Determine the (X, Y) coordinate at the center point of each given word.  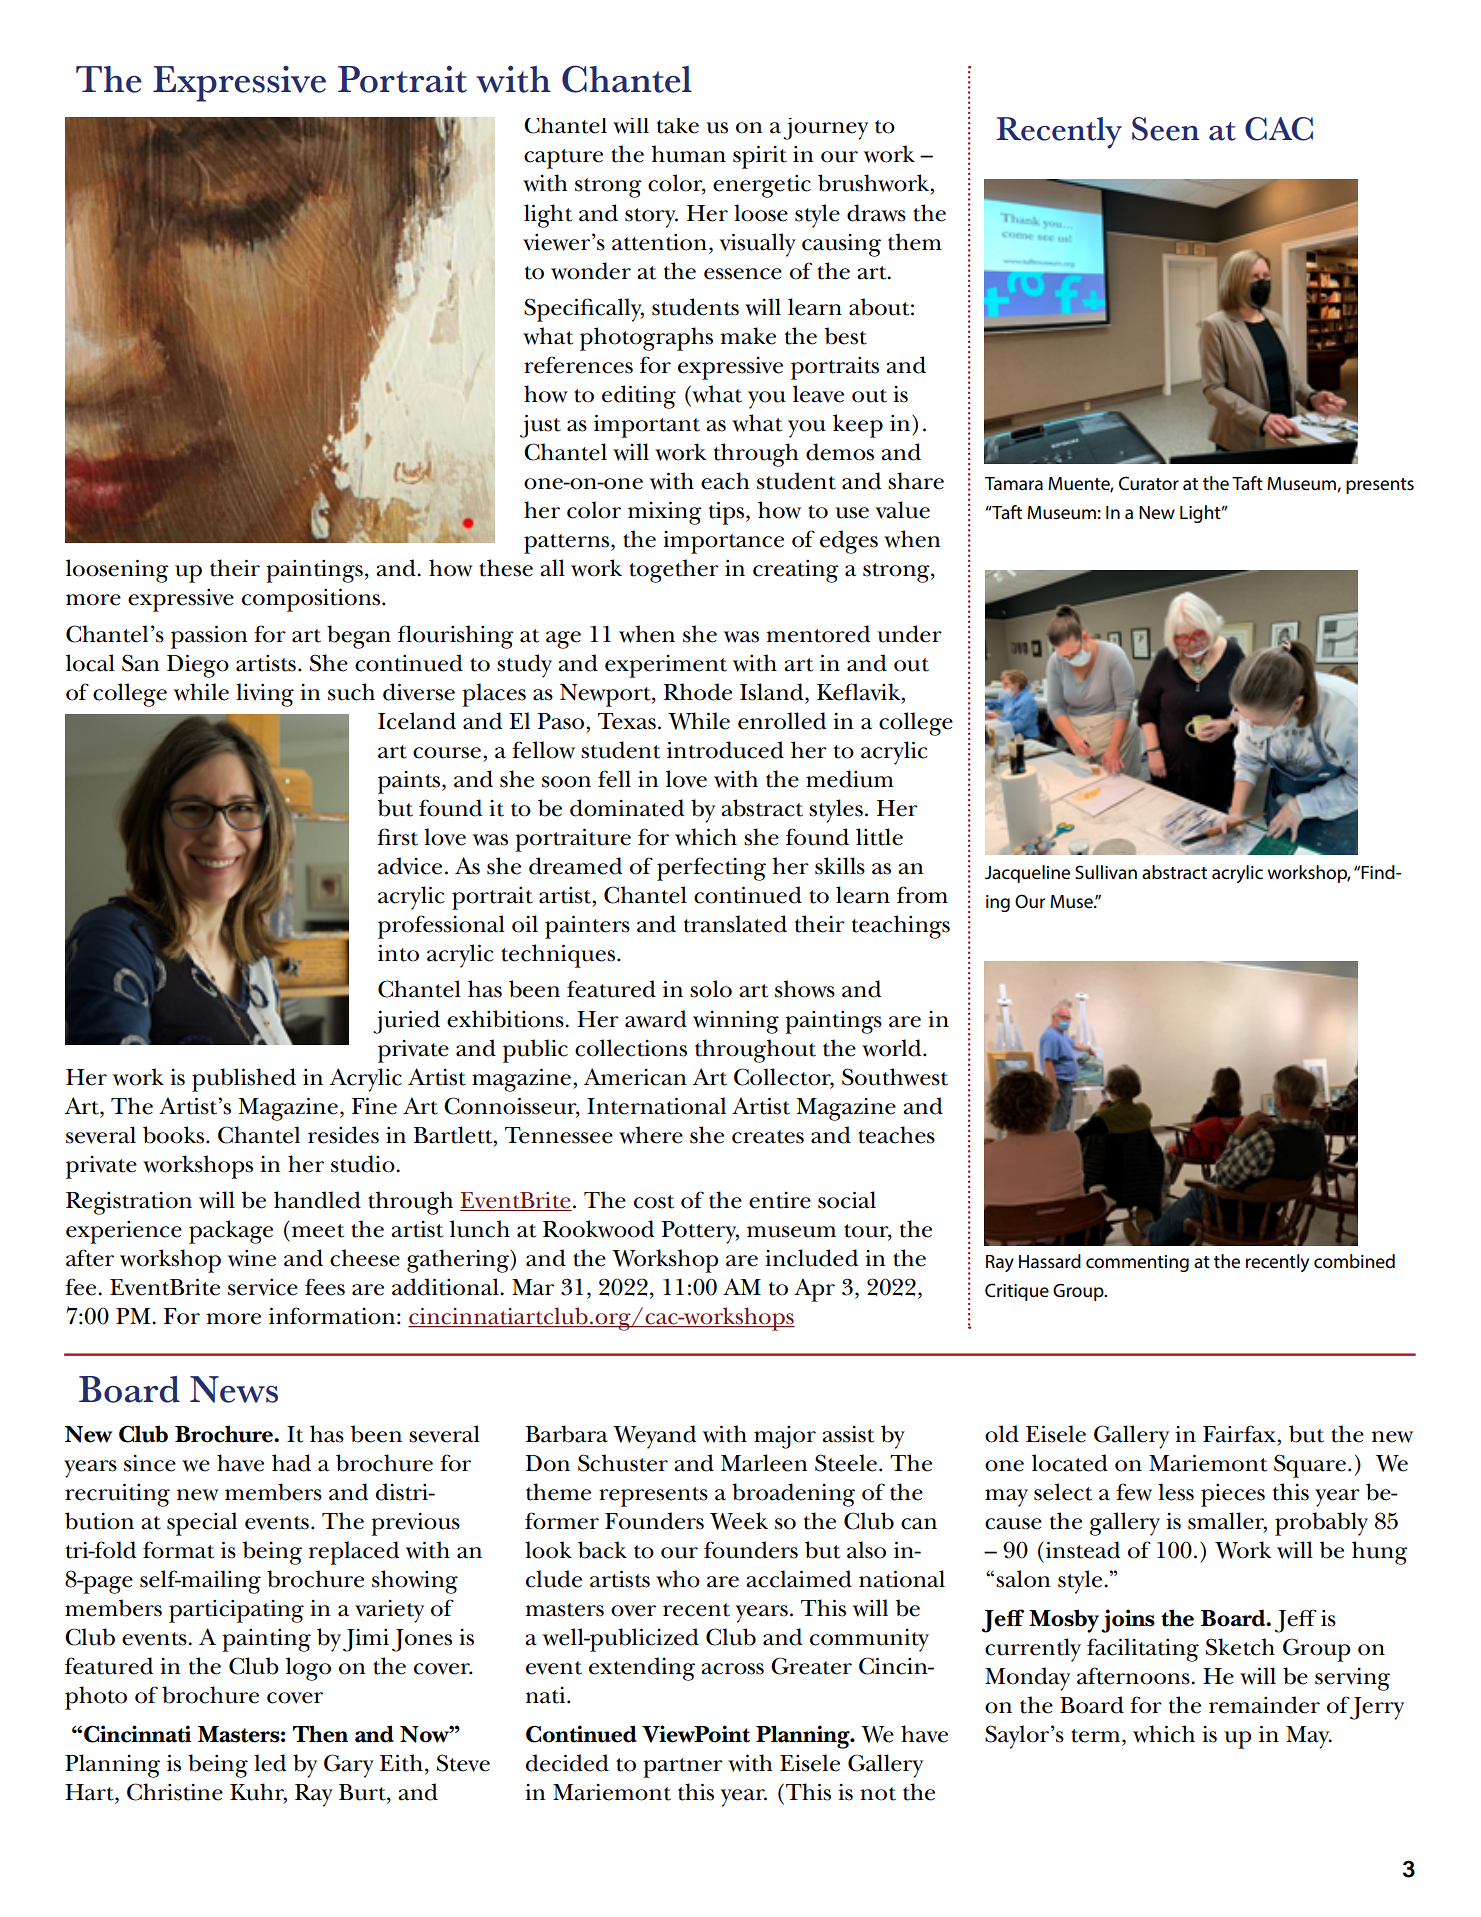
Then (320, 1734)
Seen (1165, 129)
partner (683, 1768)
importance (723, 542)
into (398, 953)
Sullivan (1106, 872)
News (234, 1389)
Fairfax (1240, 1434)
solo (711, 989)
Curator (1149, 483)
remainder (1264, 1705)
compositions (312, 600)
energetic (762, 186)
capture (563, 159)
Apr (814, 1290)
